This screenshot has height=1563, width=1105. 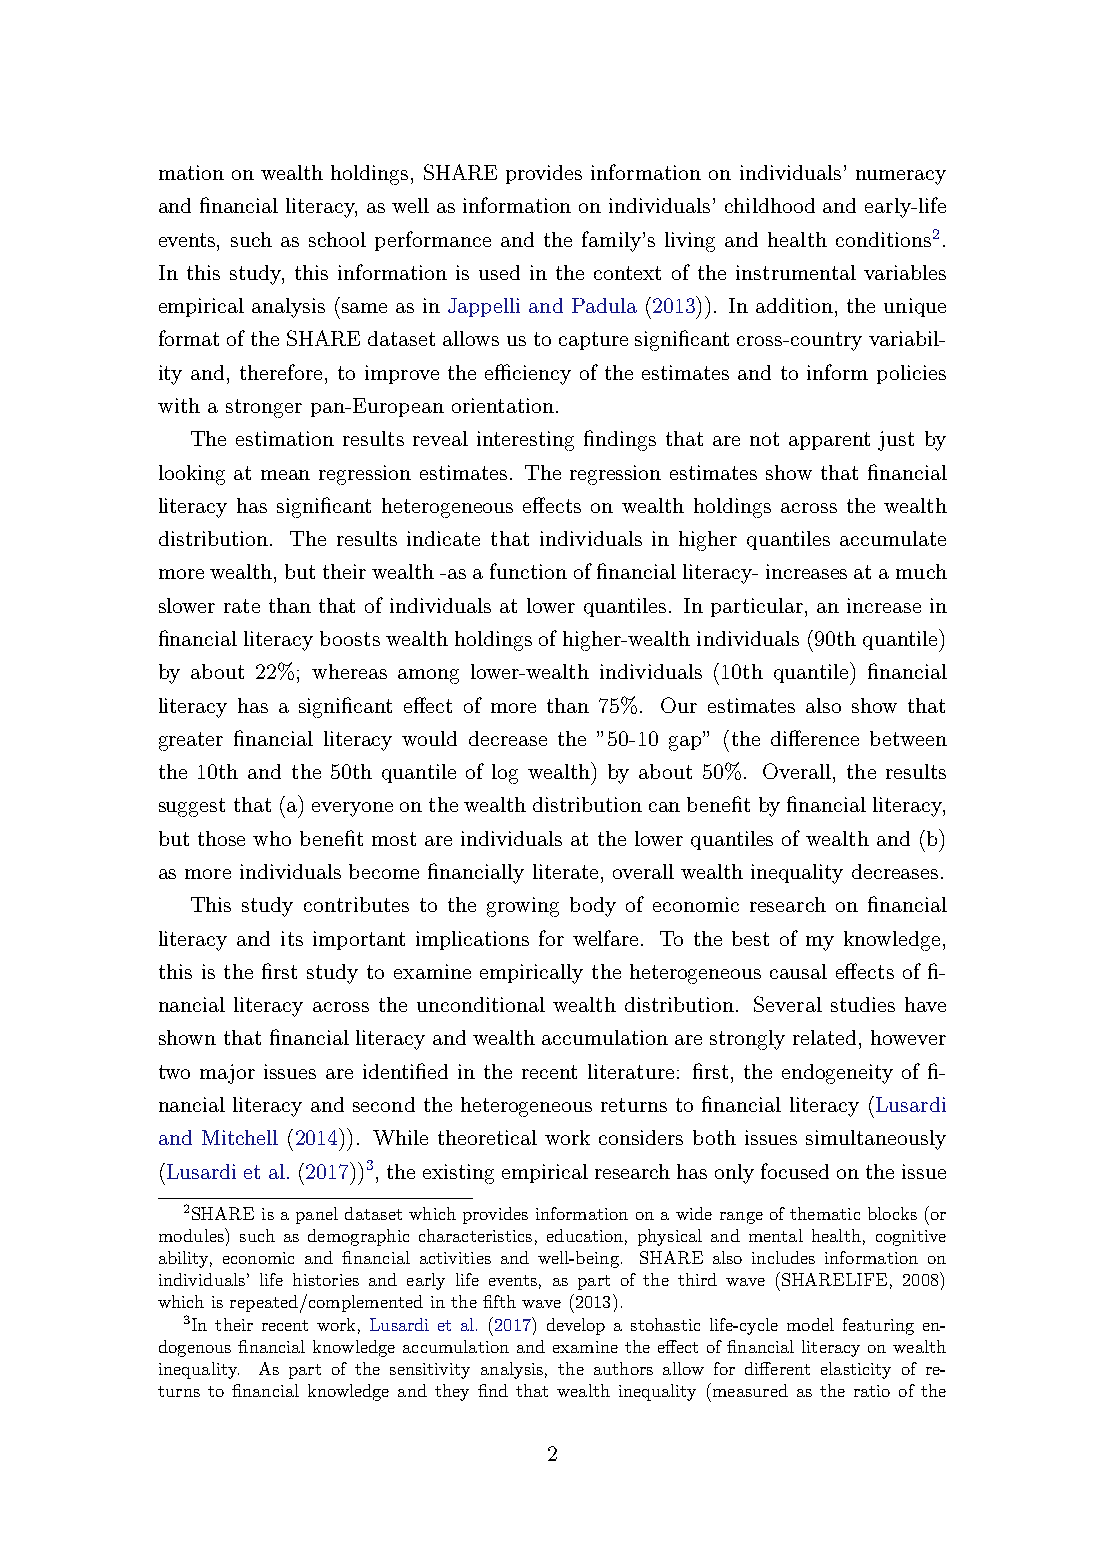 I want to click on develop, so click(x=576, y=1326).
